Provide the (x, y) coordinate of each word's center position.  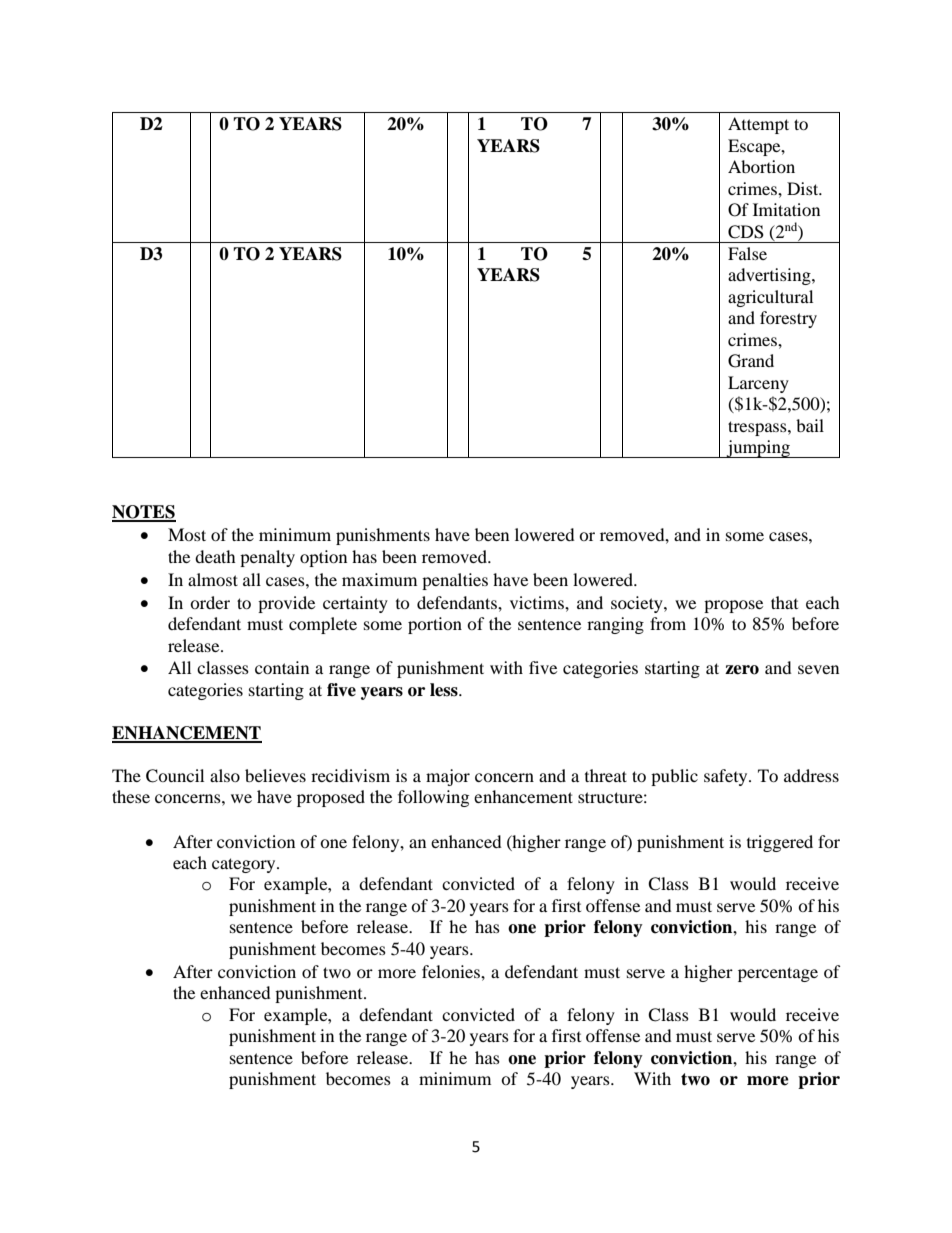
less (445, 690)
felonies (452, 971)
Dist (804, 188)
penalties (455, 581)
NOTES (144, 513)
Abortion (761, 166)
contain (282, 667)
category (245, 865)
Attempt (758, 125)
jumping (758, 449)
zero (742, 670)
